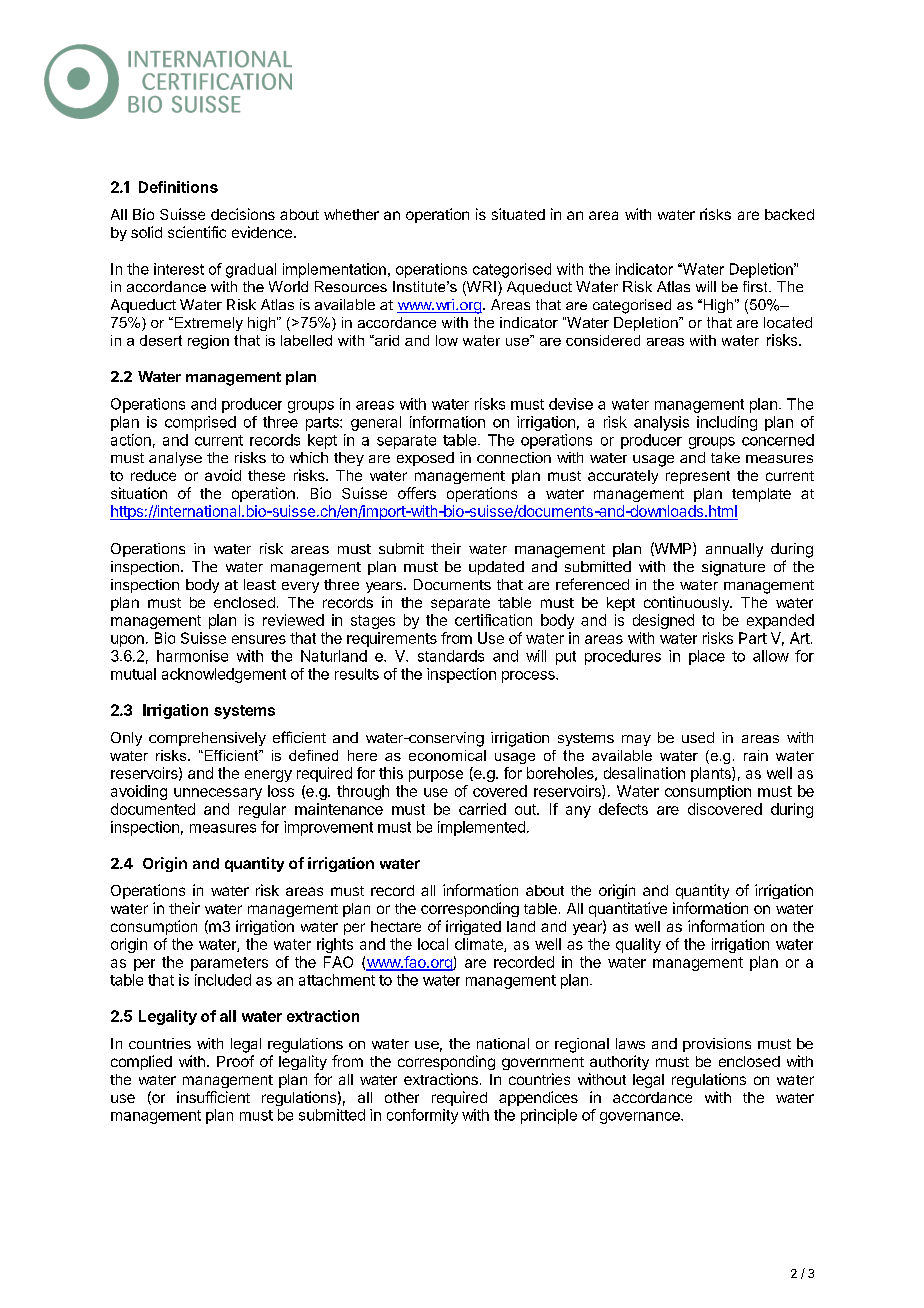 The height and width of the screenshot is (1308, 924). What do you see at coordinates (789, 214) in the screenshot?
I see `backed` at bounding box center [789, 214].
